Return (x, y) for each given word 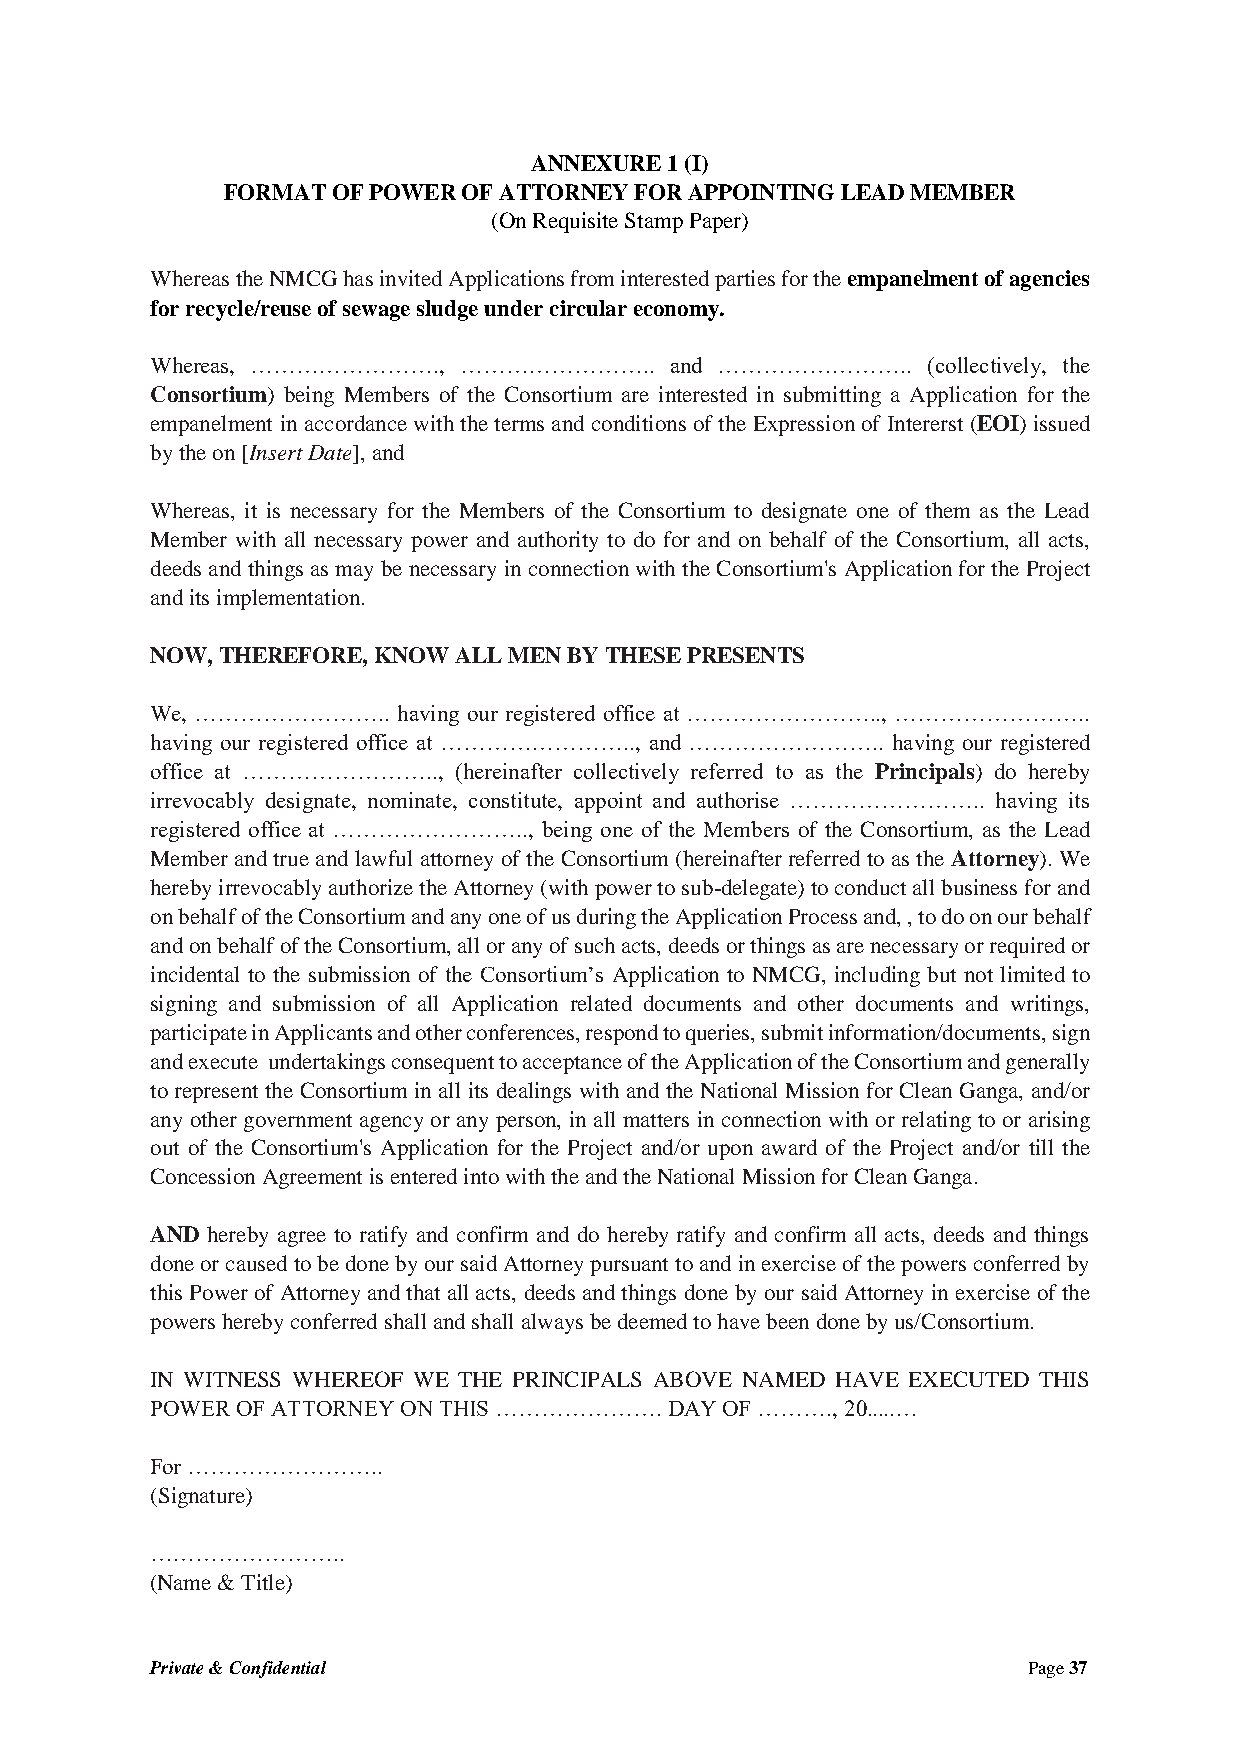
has (358, 278)
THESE (643, 655)
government (298, 1123)
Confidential (278, 1669)
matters (656, 1120)
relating (936, 1121)
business (979, 887)
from (592, 278)
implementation (288, 599)
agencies (1049, 280)
